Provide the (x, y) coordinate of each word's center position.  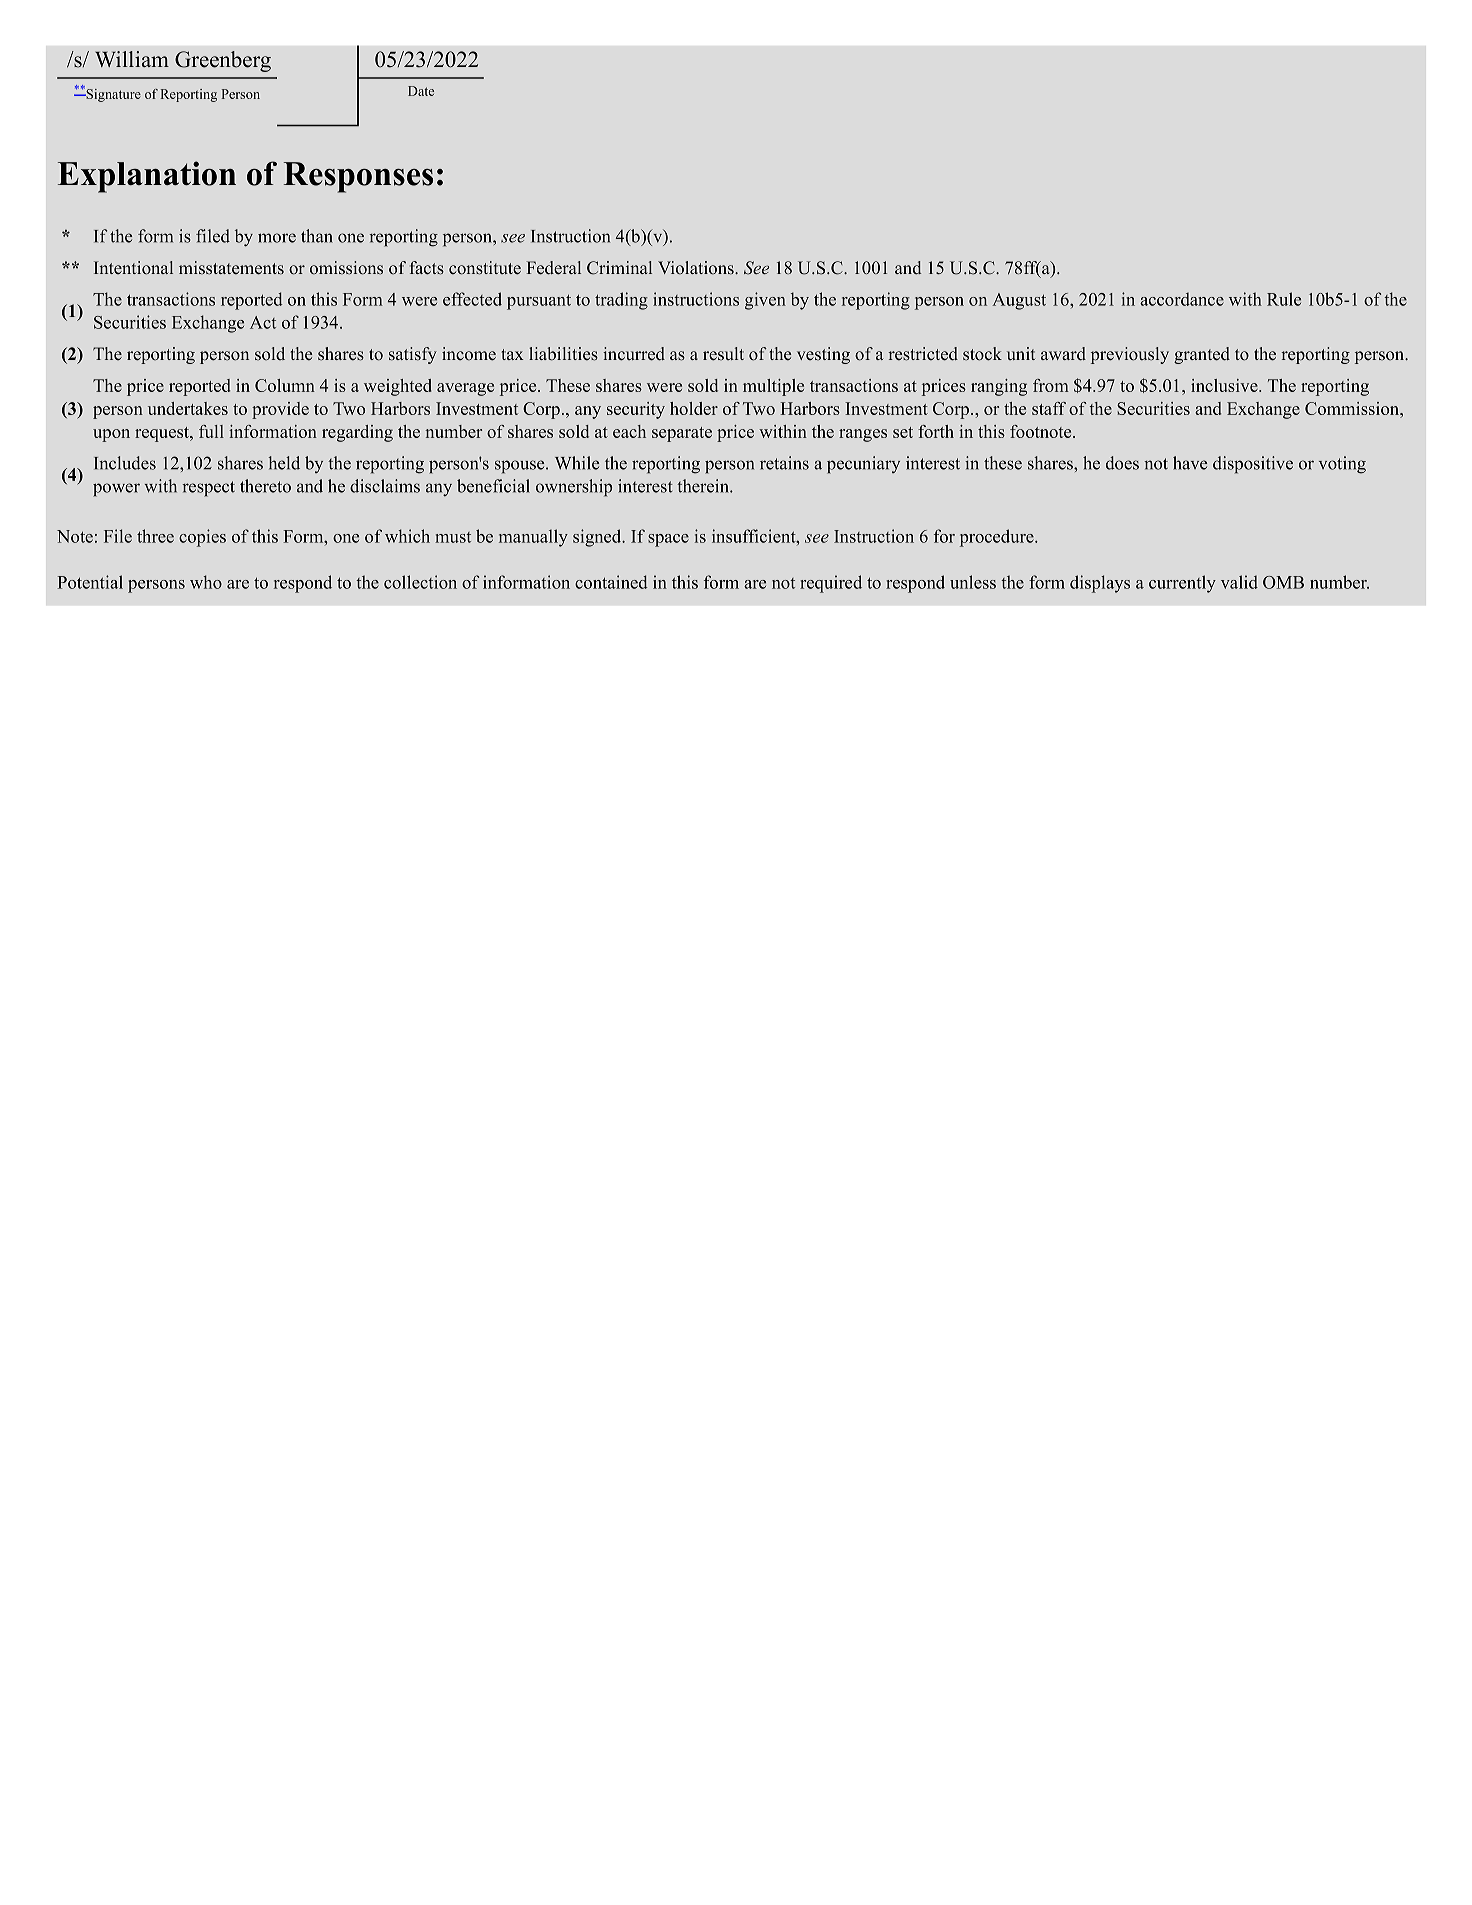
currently (1182, 584)
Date (421, 91)
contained (611, 582)
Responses (358, 177)
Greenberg (223, 61)
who (206, 582)
